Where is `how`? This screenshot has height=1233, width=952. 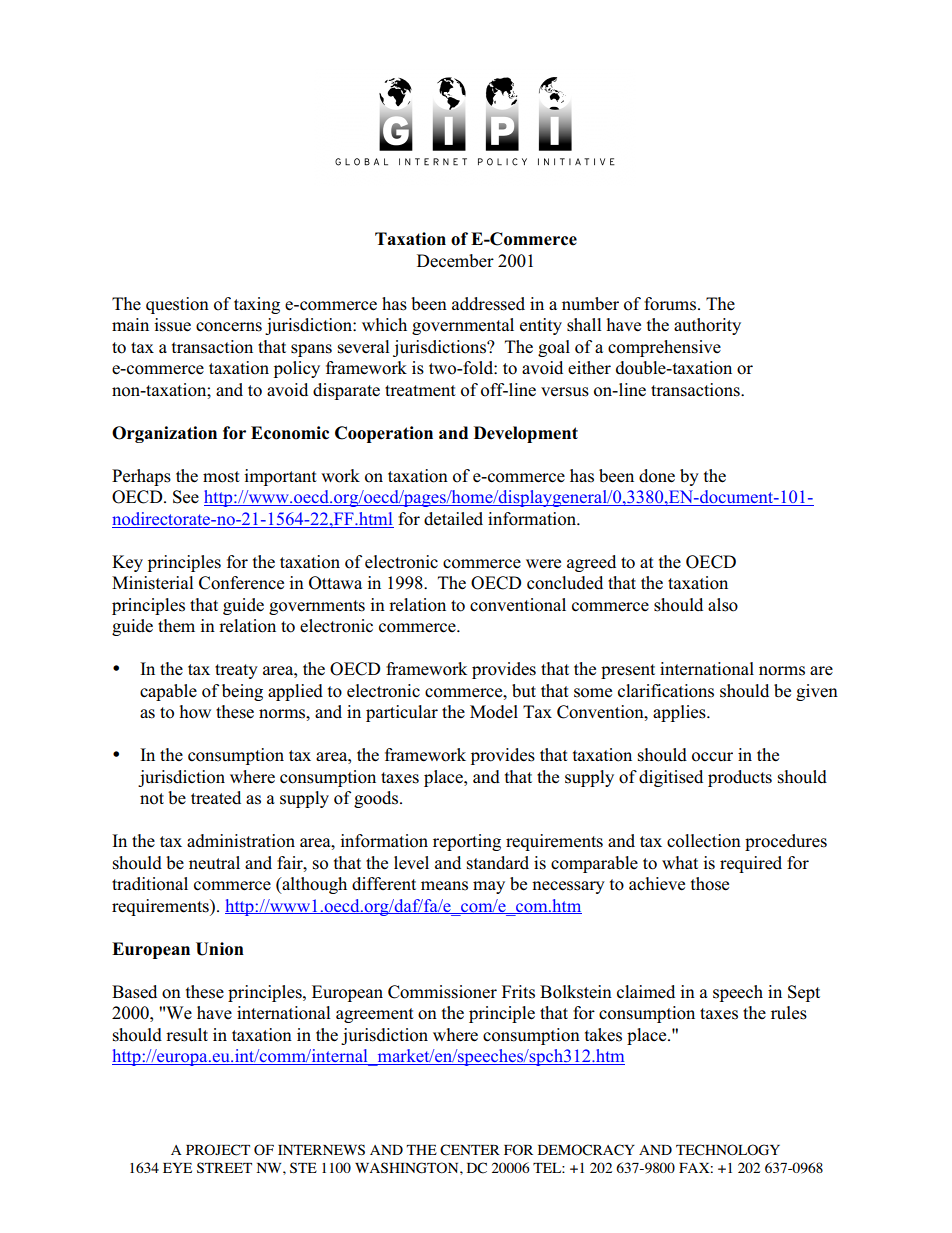 how is located at coordinates (195, 712).
